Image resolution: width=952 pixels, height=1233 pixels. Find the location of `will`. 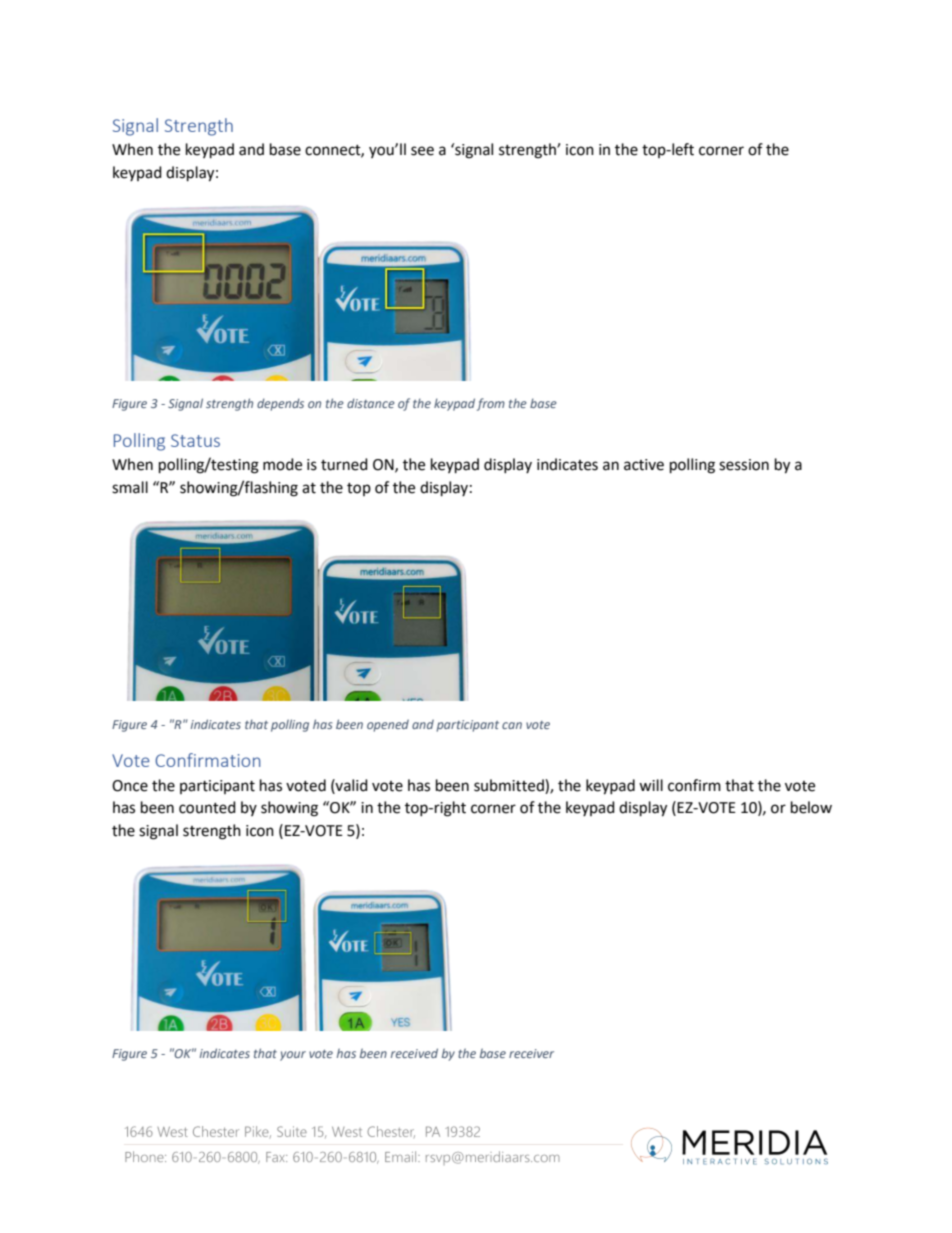

will is located at coordinates (651, 785).
